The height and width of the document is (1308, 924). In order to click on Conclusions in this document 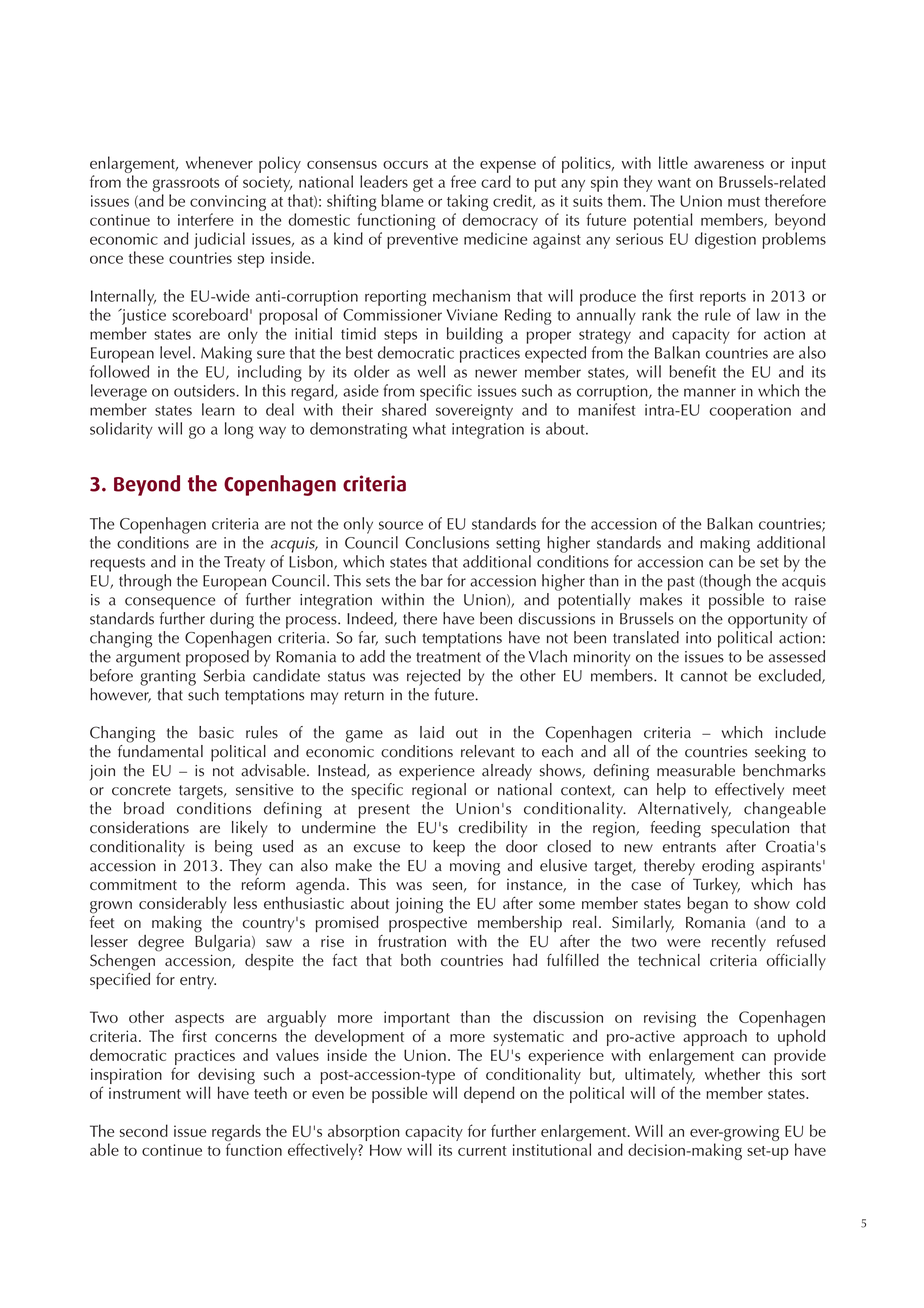, I will do `click(447, 542)`.
